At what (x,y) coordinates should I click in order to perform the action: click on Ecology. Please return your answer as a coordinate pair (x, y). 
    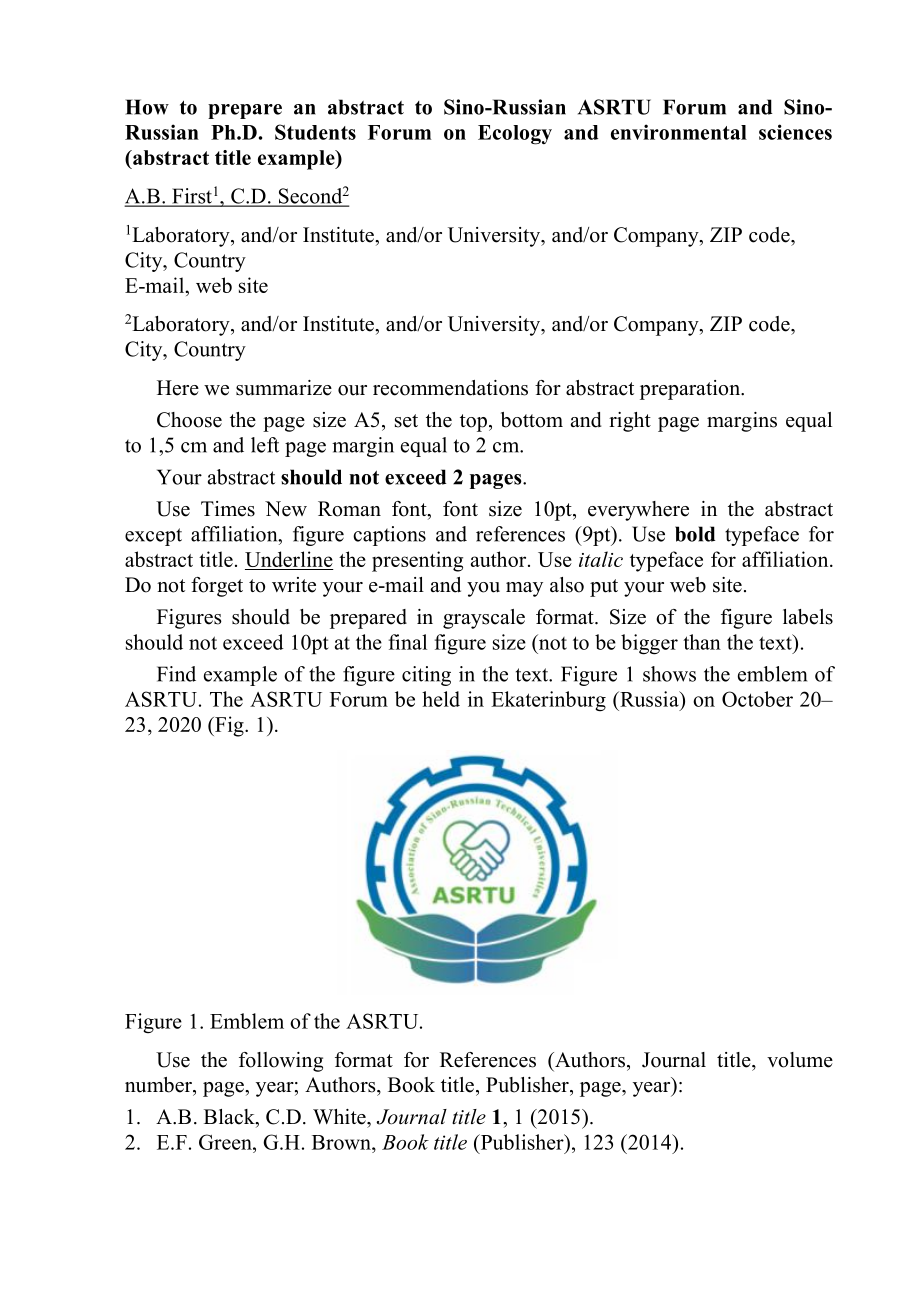
    Looking at the image, I should click on (515, 135).
